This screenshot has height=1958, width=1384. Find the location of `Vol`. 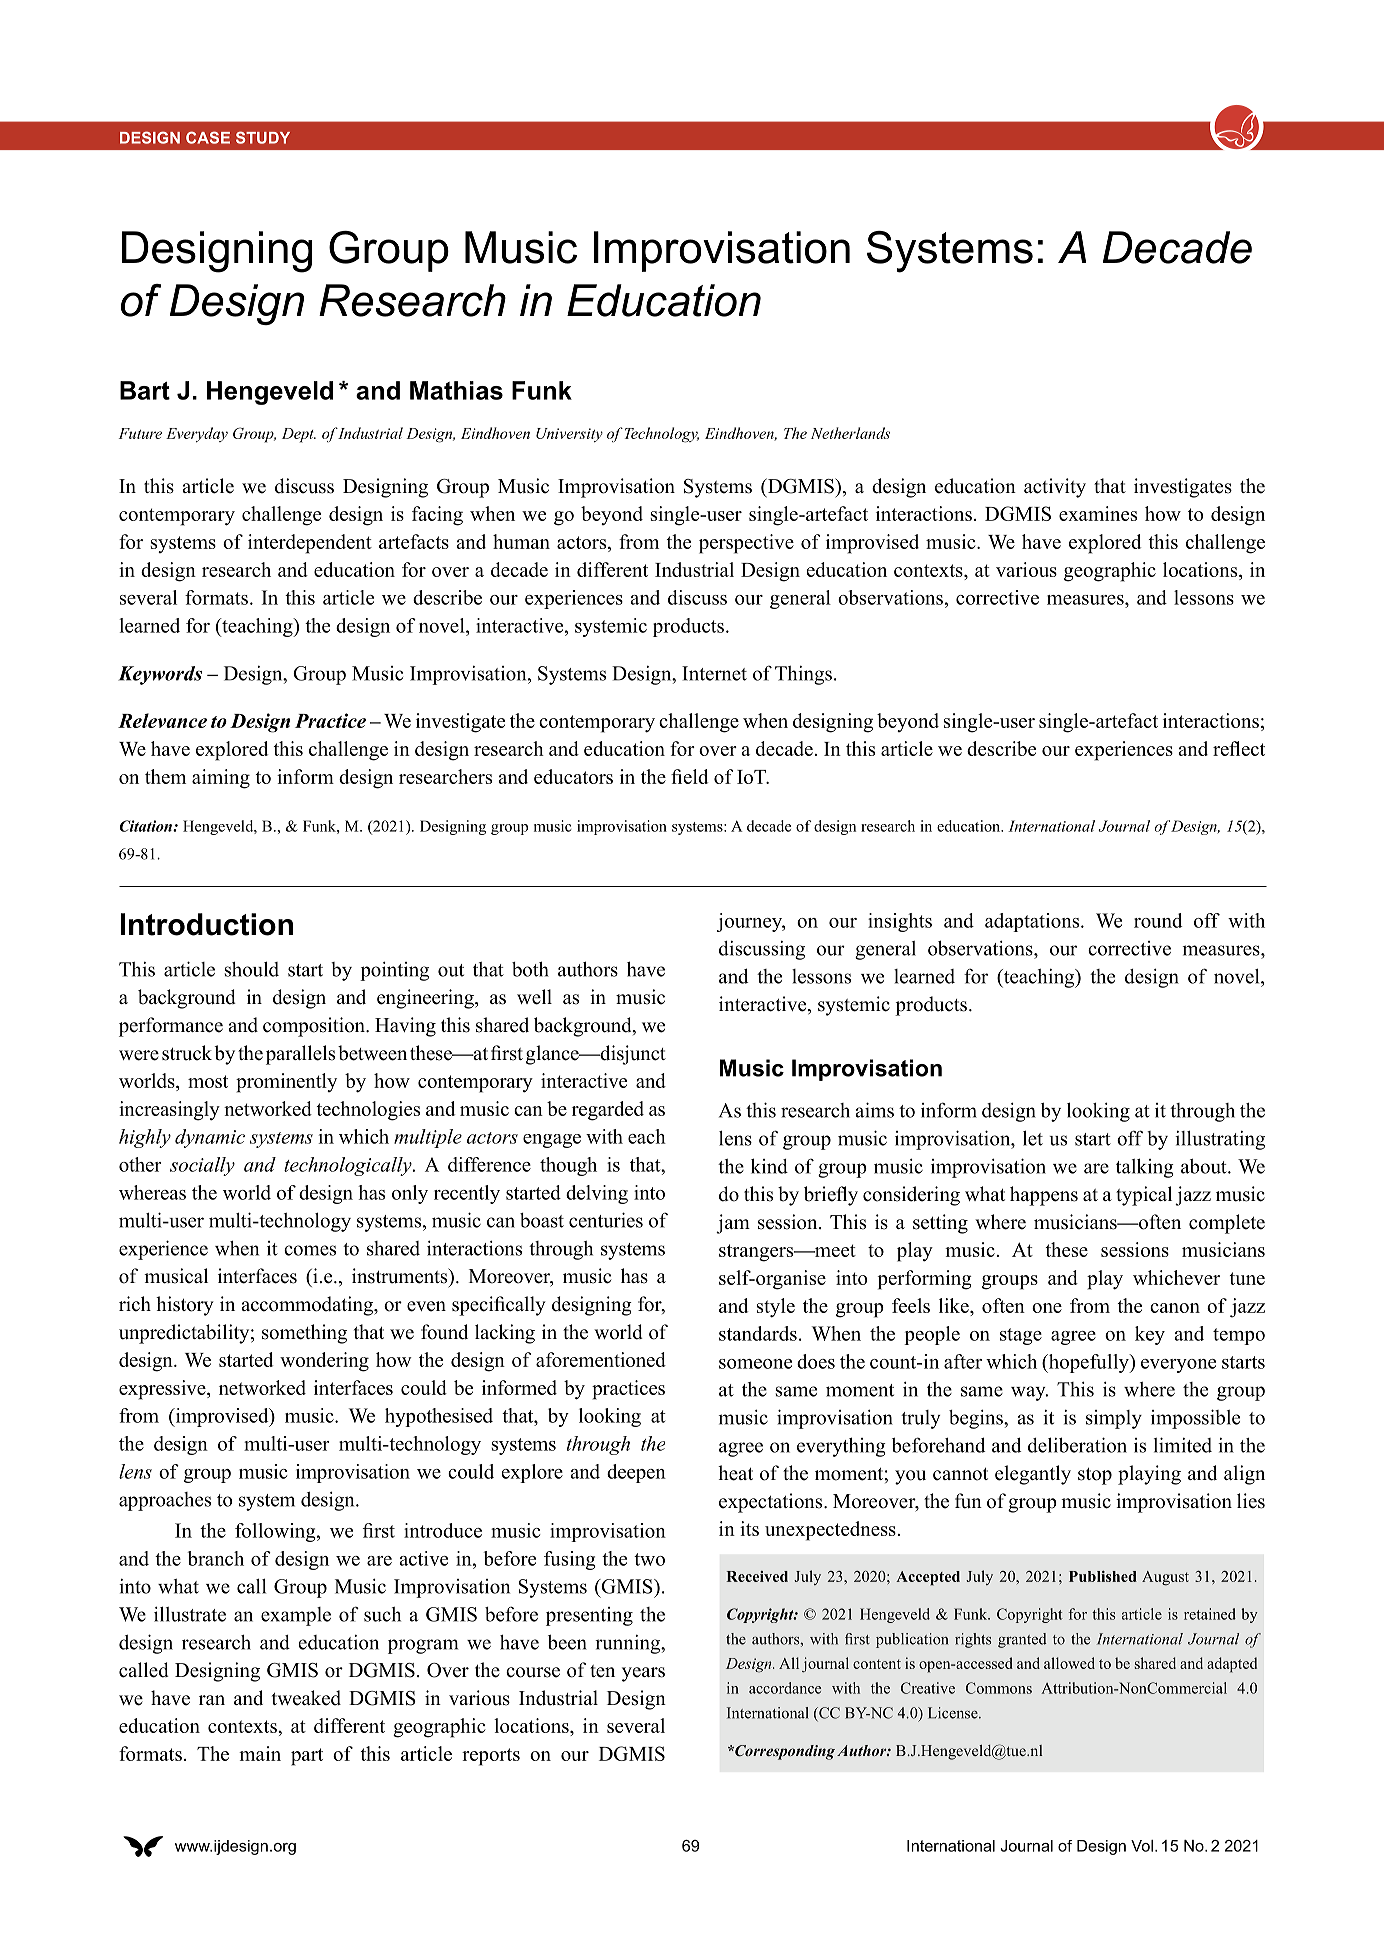

Vol is located at coordinates (1142, 1846).
